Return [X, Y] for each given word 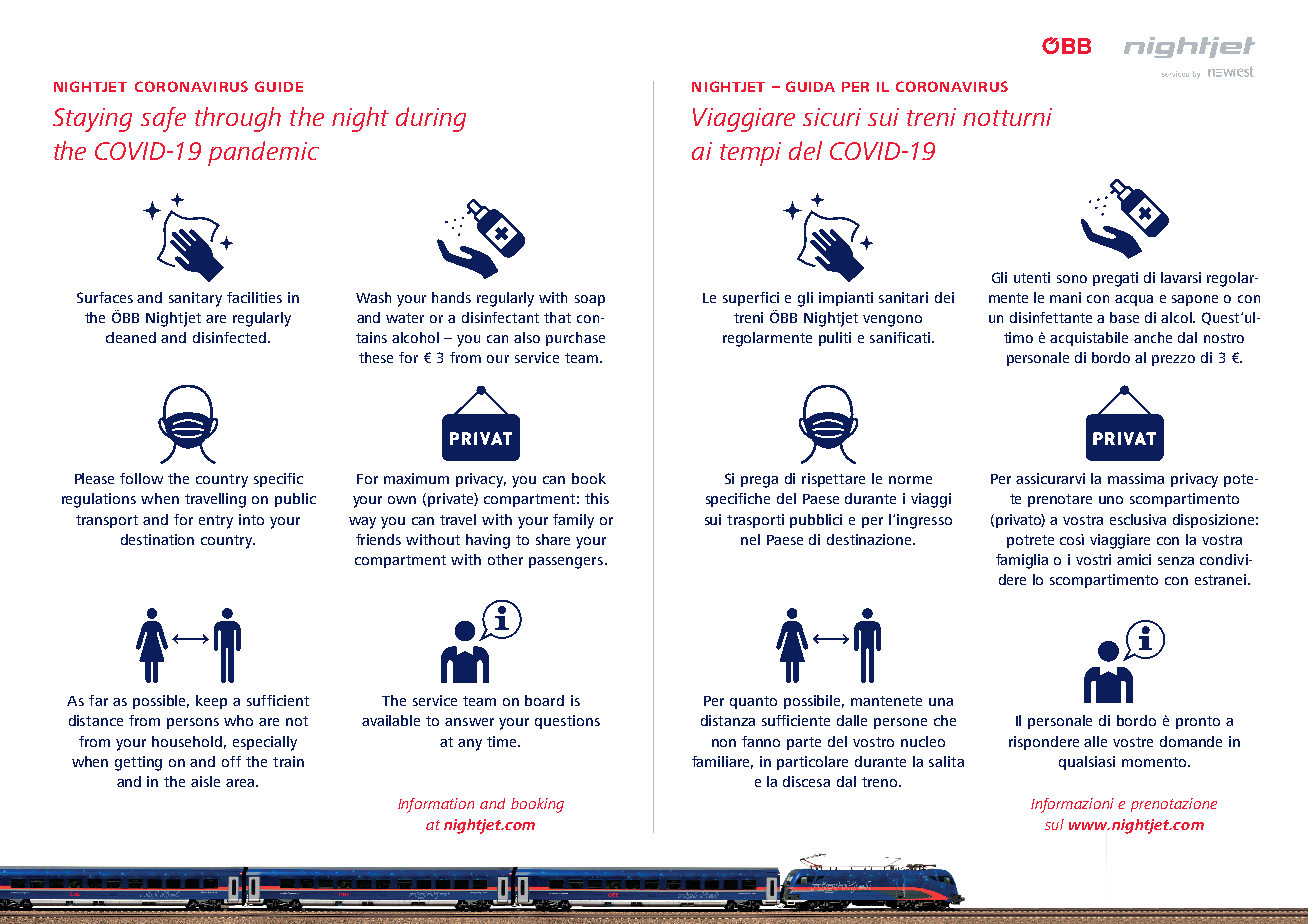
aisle [205, 781]
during [431, 119]
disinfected [231, 337]
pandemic [263, 153]
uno [1111, 500]
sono [1072, 279]
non [724, 743]
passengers [567, 563]
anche [1153, 337]
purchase [575, 339]
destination [157, 539]
